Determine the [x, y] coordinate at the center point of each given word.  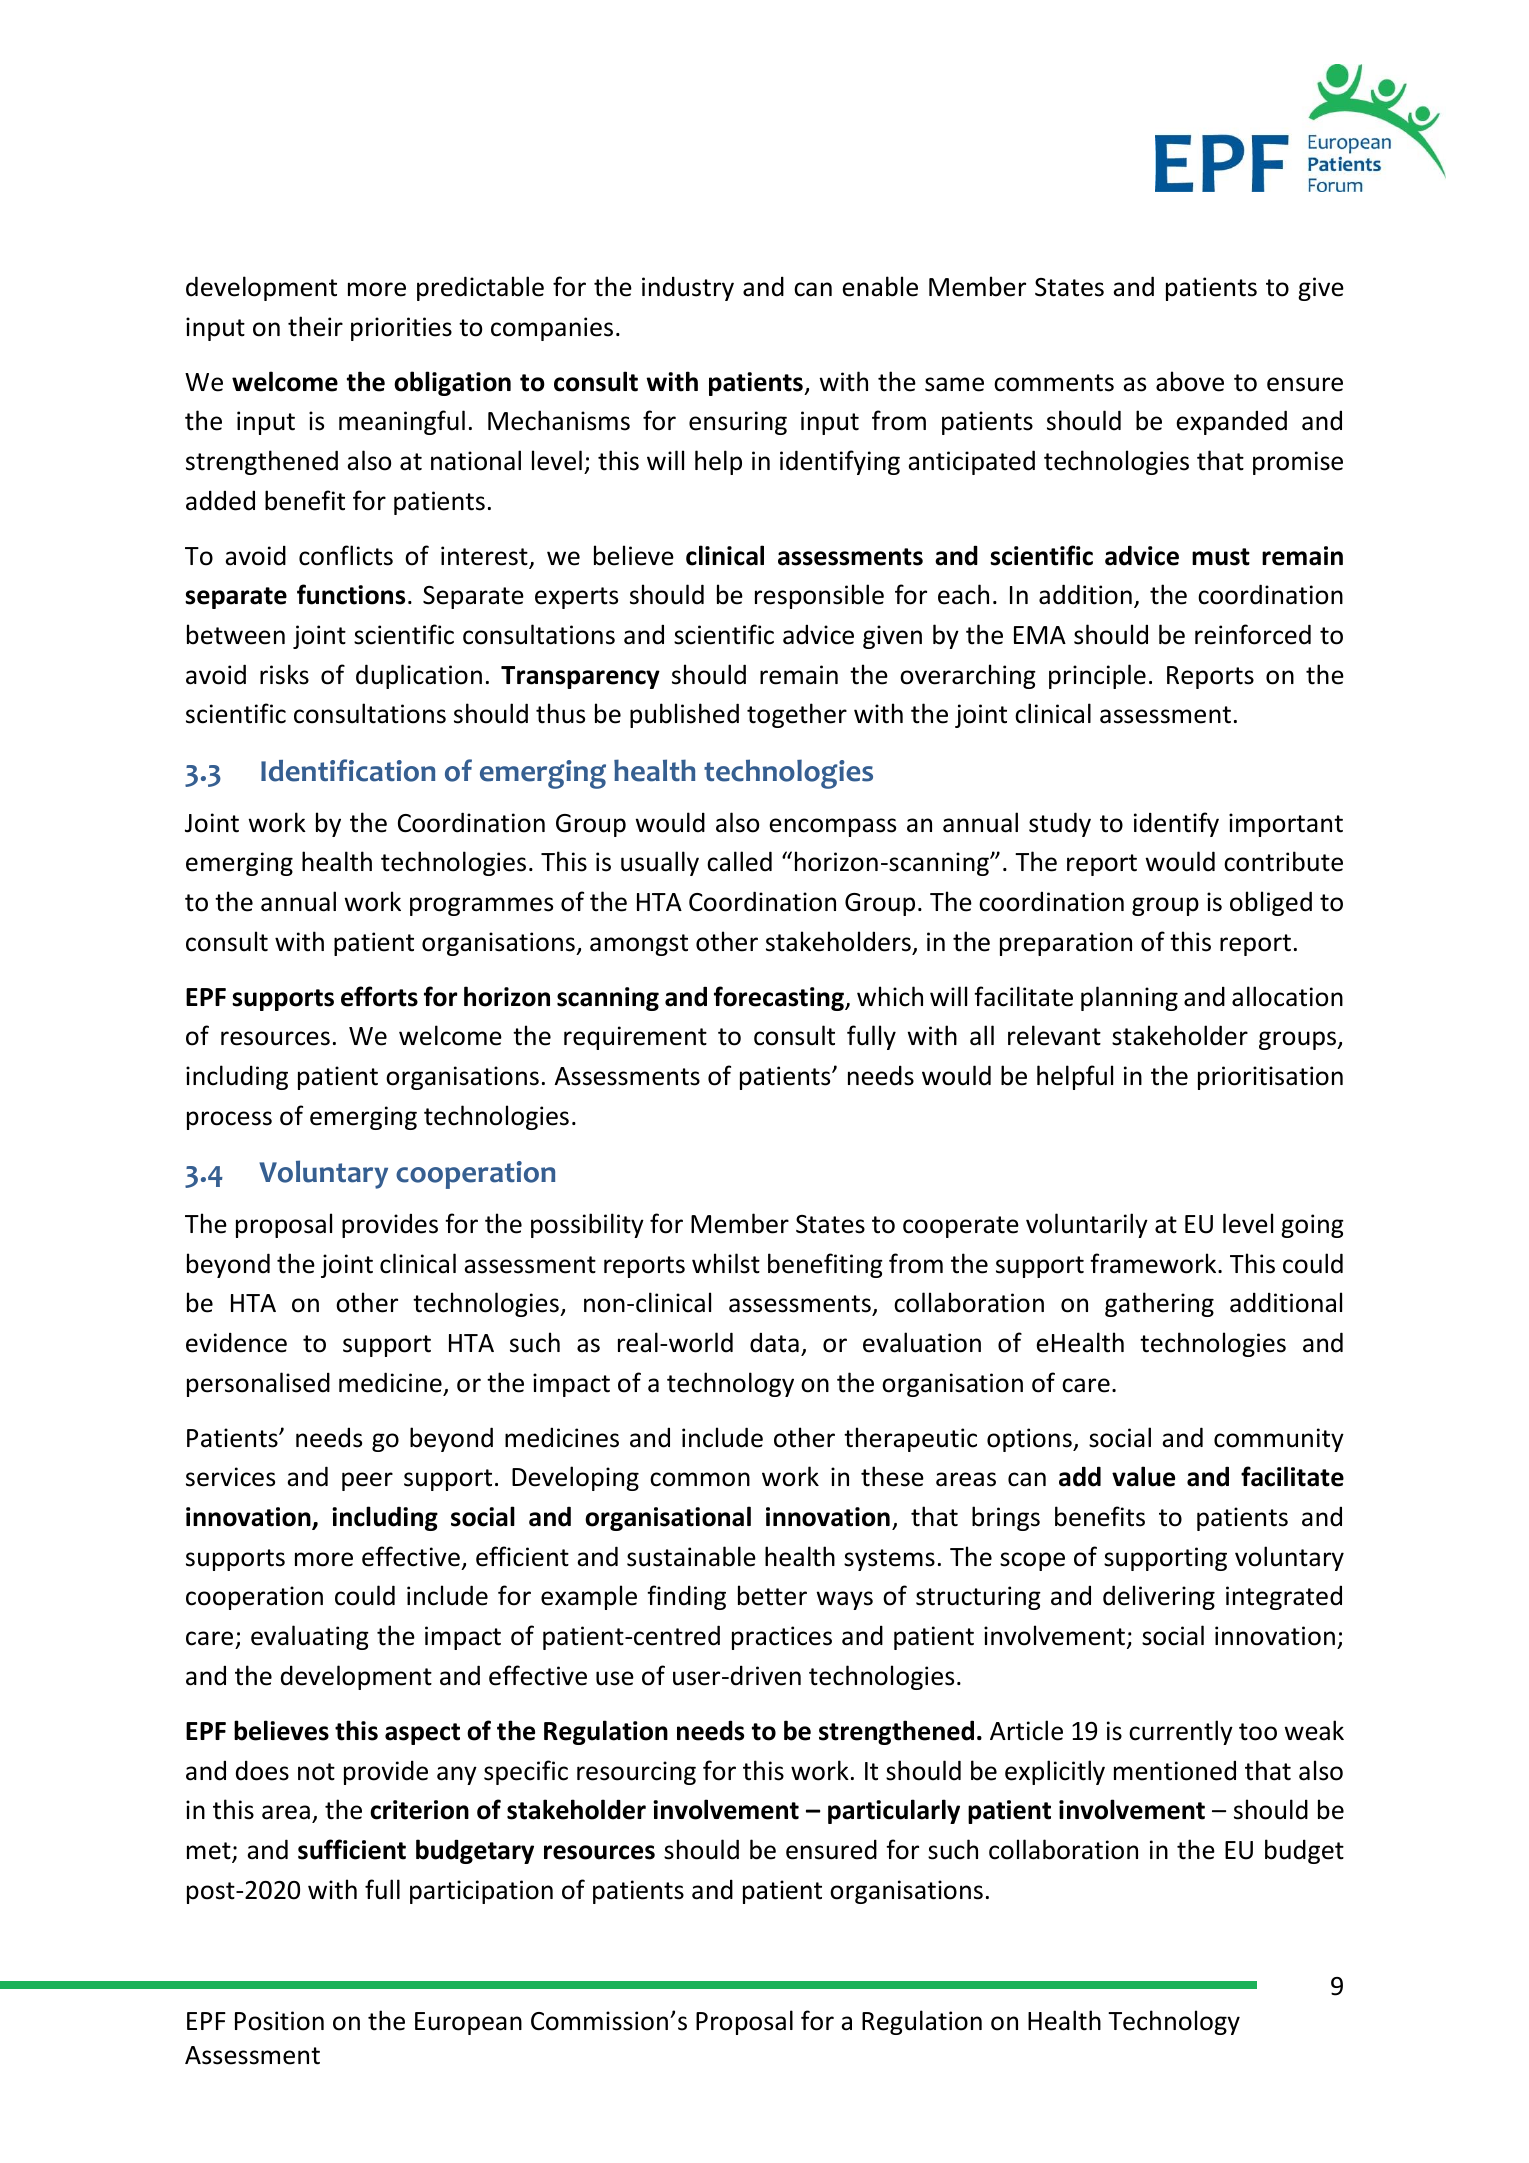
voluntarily [1087, 1225]
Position [279, 2021]
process [229, 1120]
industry [688, 288]
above [1190, 381]
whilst [726, 1263]
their [315, 326]
